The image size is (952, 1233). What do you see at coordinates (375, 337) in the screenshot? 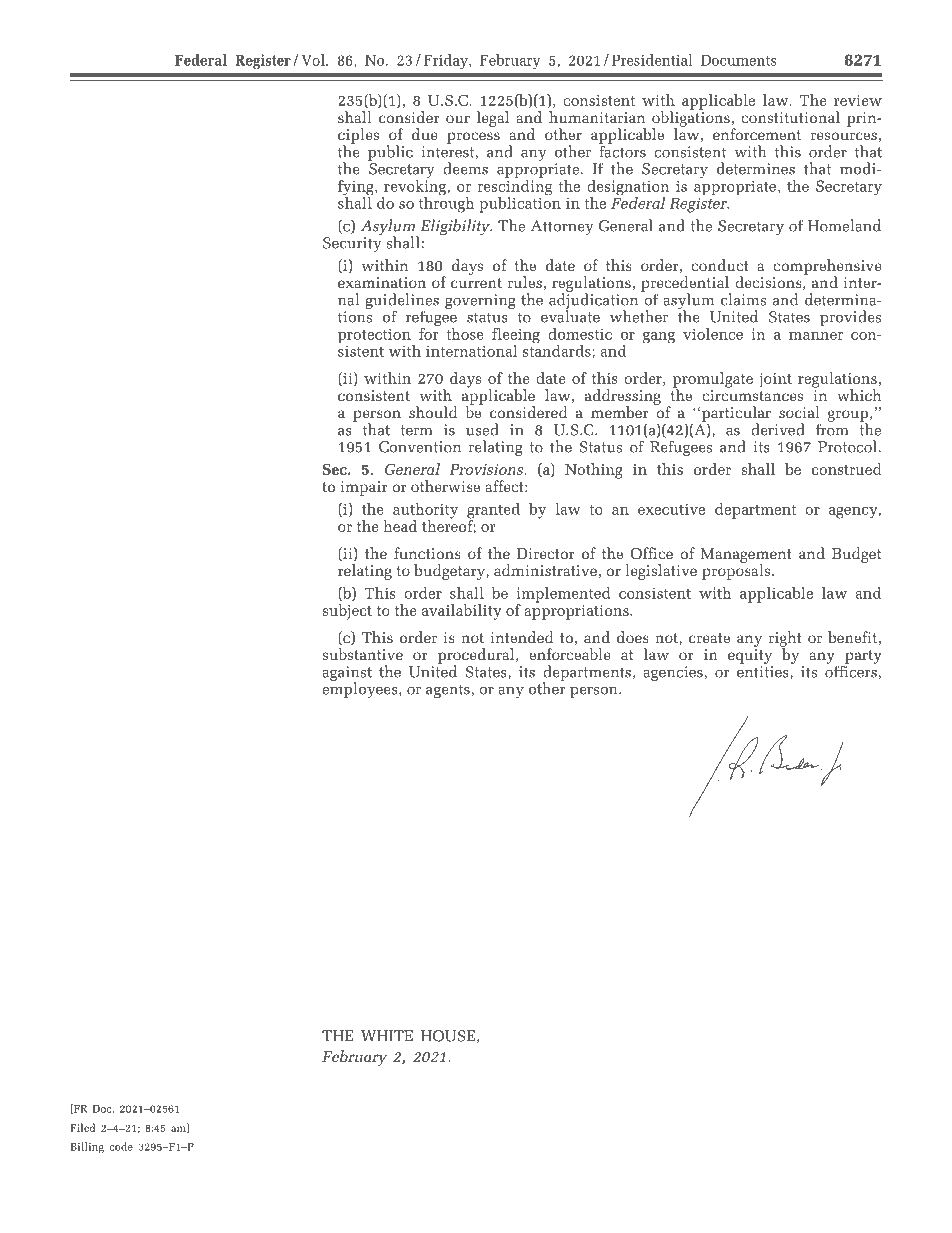
I see `protection` at bounding box center [375, 337].
